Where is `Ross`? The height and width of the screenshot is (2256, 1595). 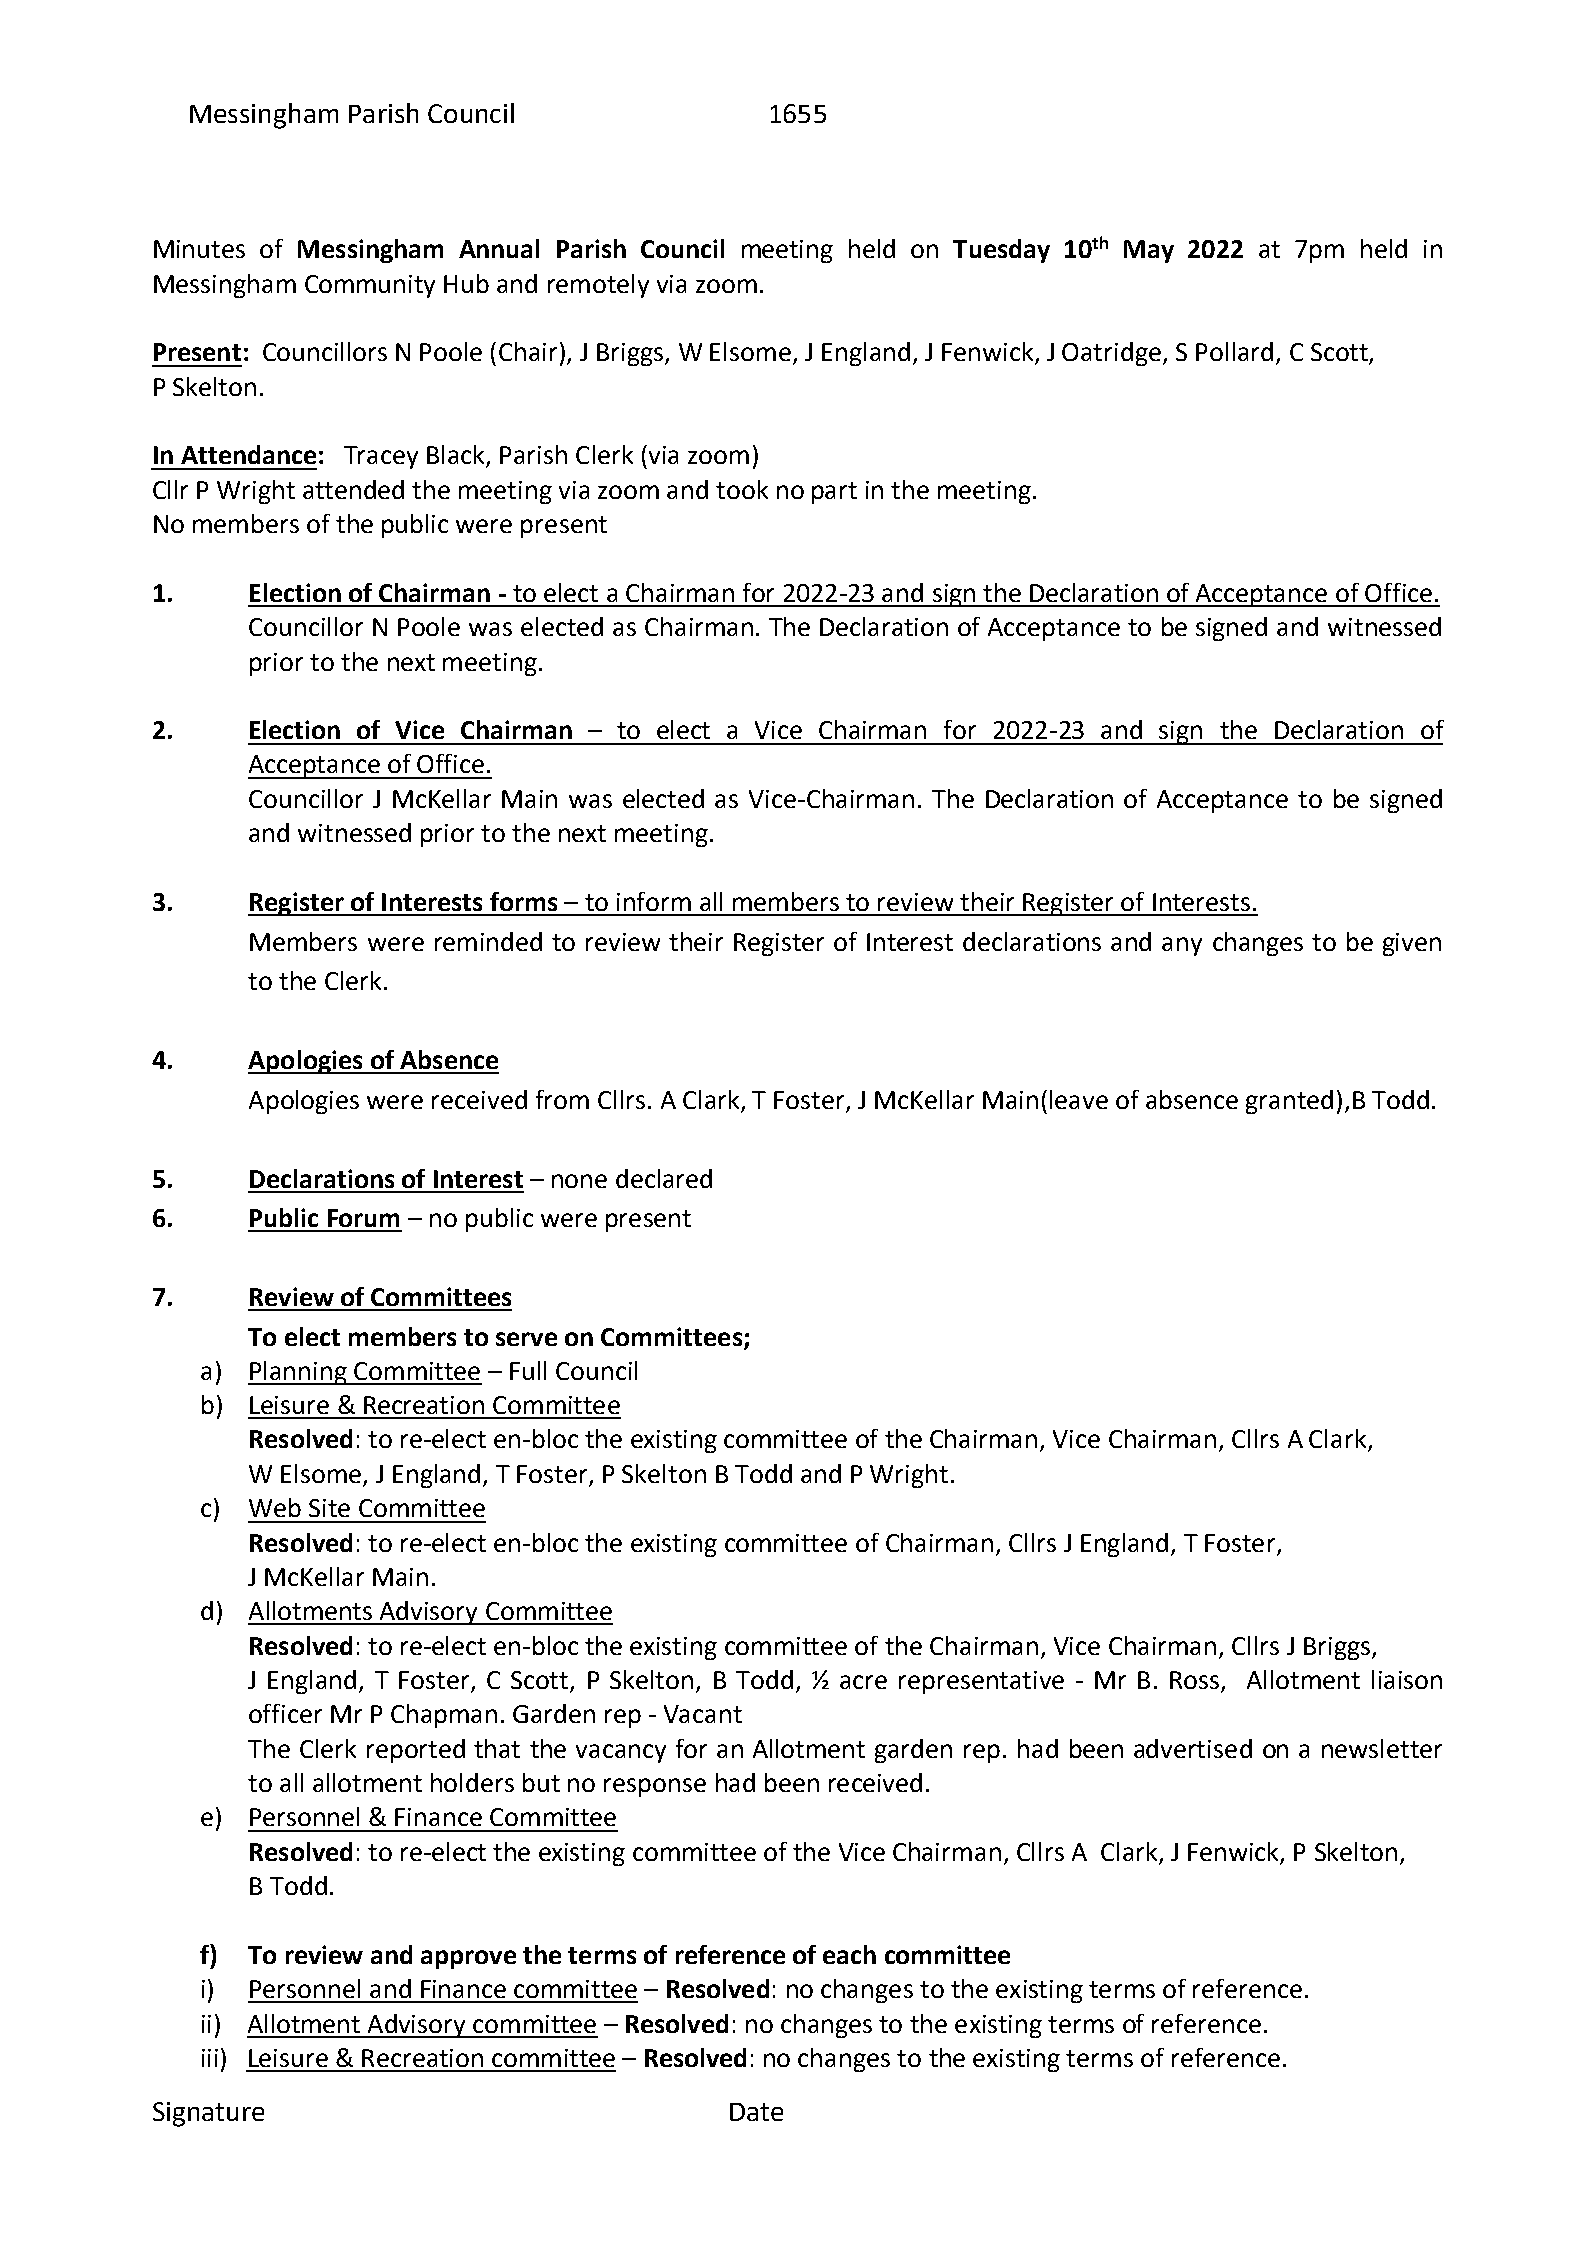
Ross is located at coordinates (1196, 1681).
